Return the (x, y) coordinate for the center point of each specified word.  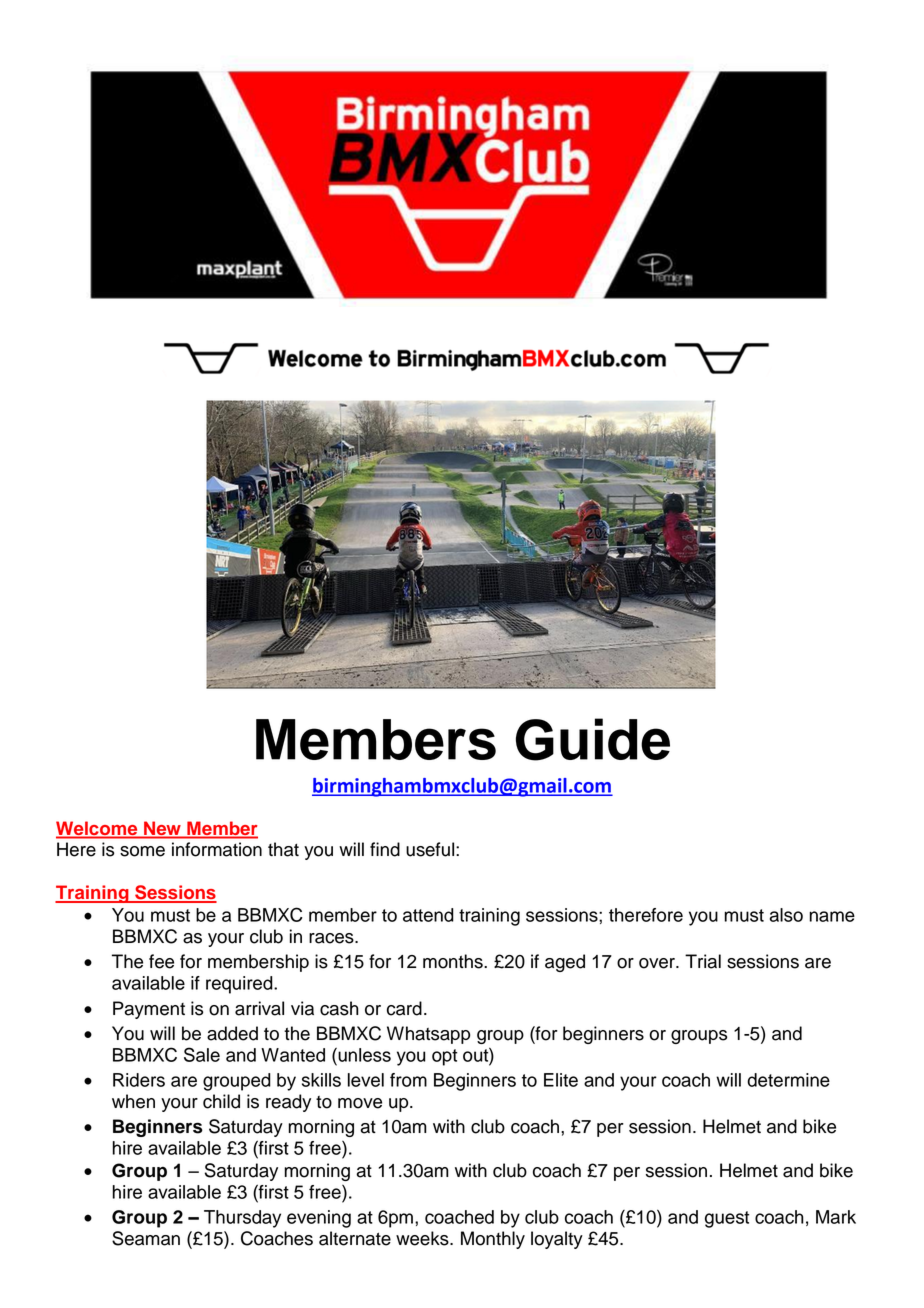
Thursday (242, 1219)
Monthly (493, 1240)
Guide (593, 739)
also (786, 915)
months (454, 961)
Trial (703, 961)
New (162, 828)
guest (727, 1219)
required (240, 985)
